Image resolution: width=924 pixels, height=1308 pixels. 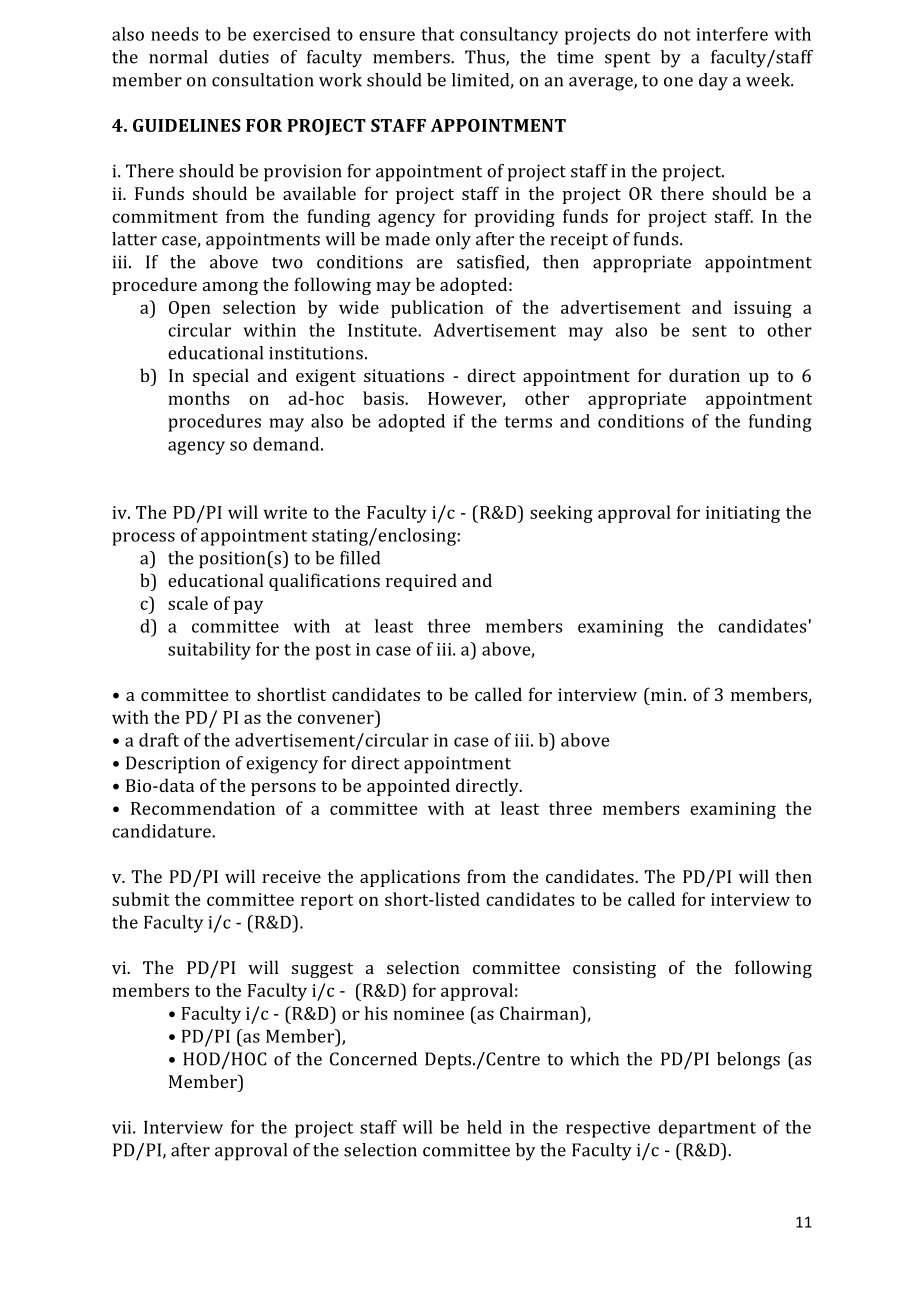 What do you see at coordinates (373, 1059) in the screenshot?
I see `Concerned` at bounding box center [373, 1059].
